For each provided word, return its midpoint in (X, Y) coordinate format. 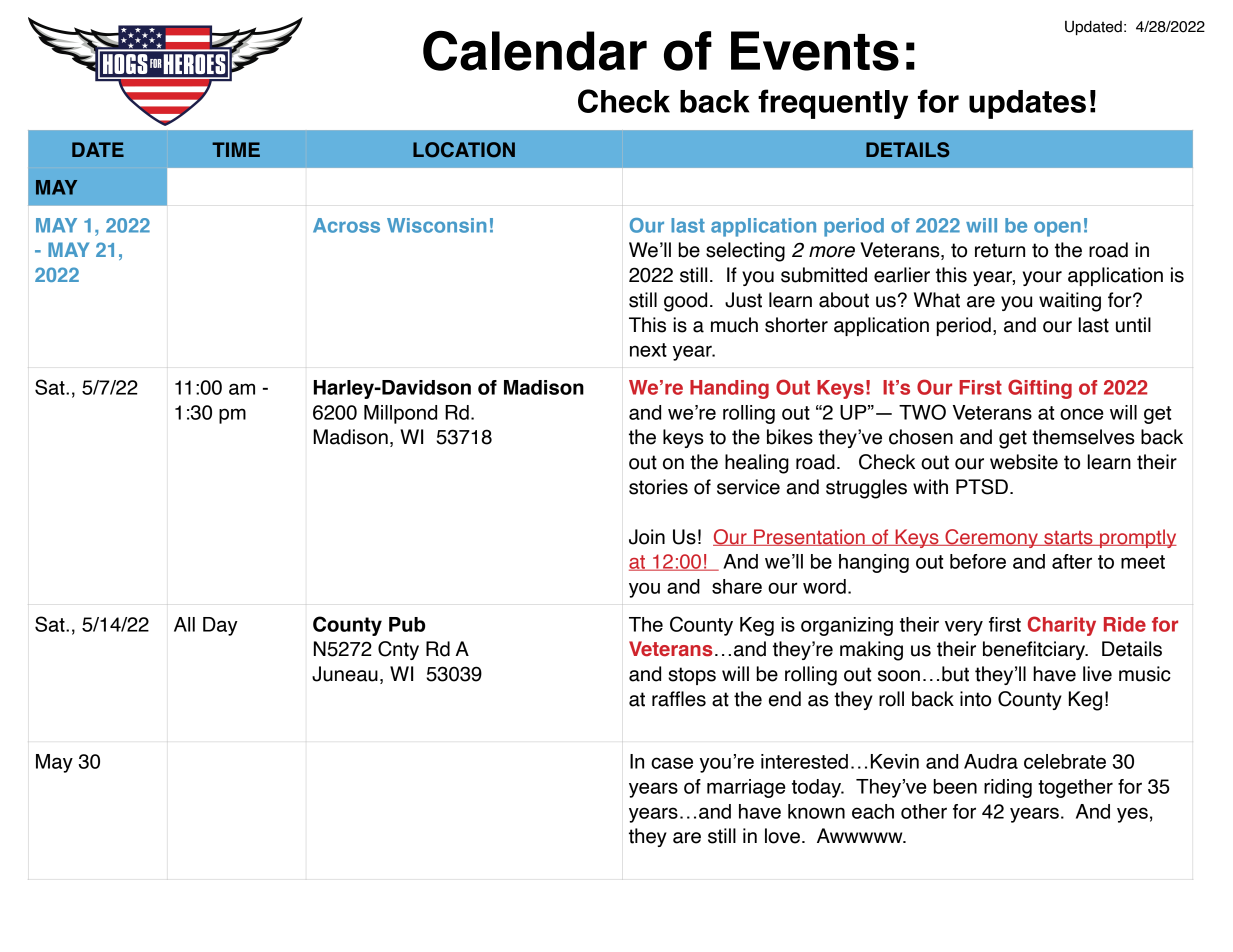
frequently (833, 104)
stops (692, 676)
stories (658, 487)
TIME (236, 149)
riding (1008, 788)
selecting (745, 252)
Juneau (345, 674)
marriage (746, 788)
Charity (1062, 626)
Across (346, 225)
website (1024, 462)
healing (757, 464)
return (1000, 250)
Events (815, 51)
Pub (407, 624)
